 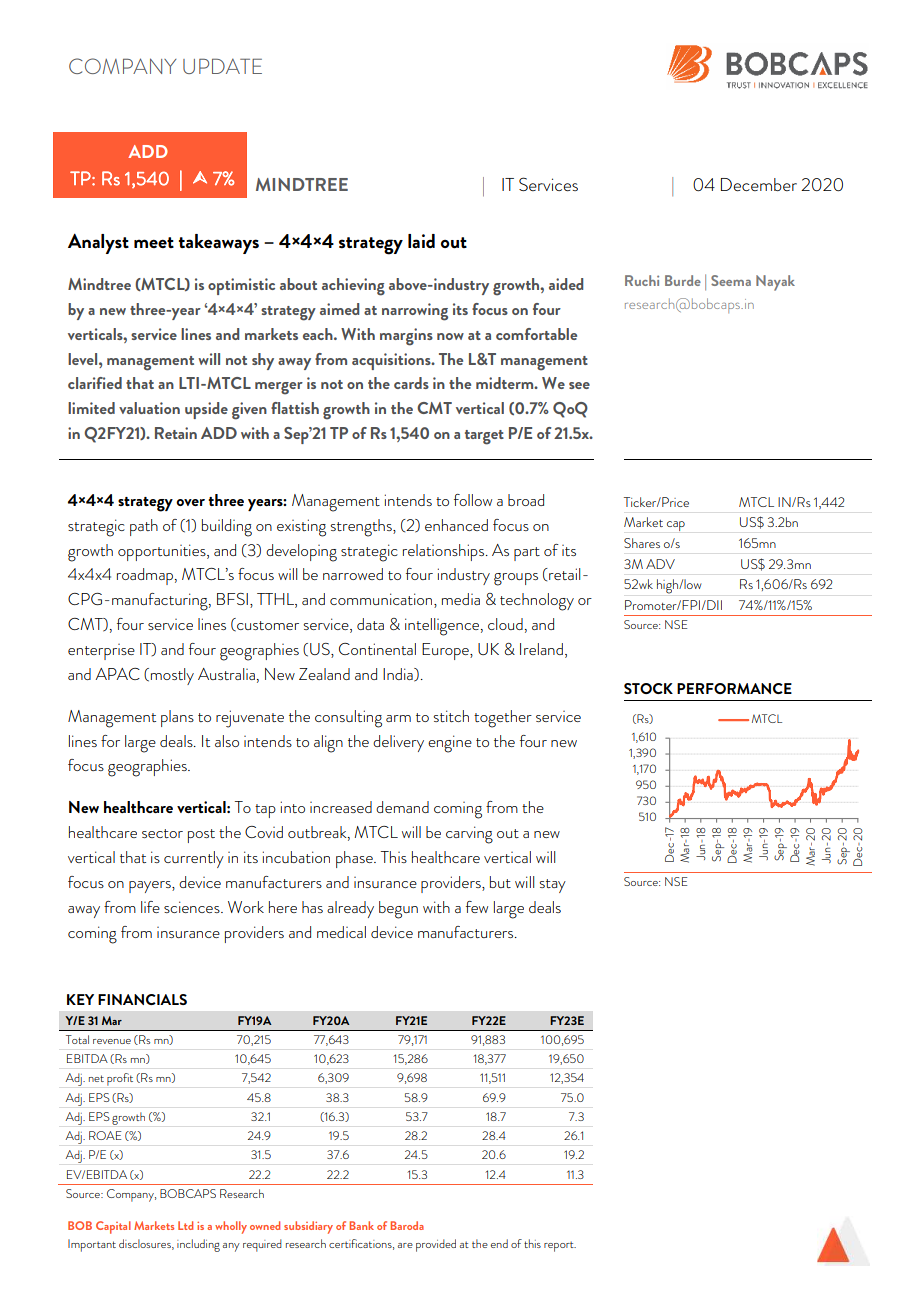 I want to click on UPDATE, so click(x=222, y=66).
